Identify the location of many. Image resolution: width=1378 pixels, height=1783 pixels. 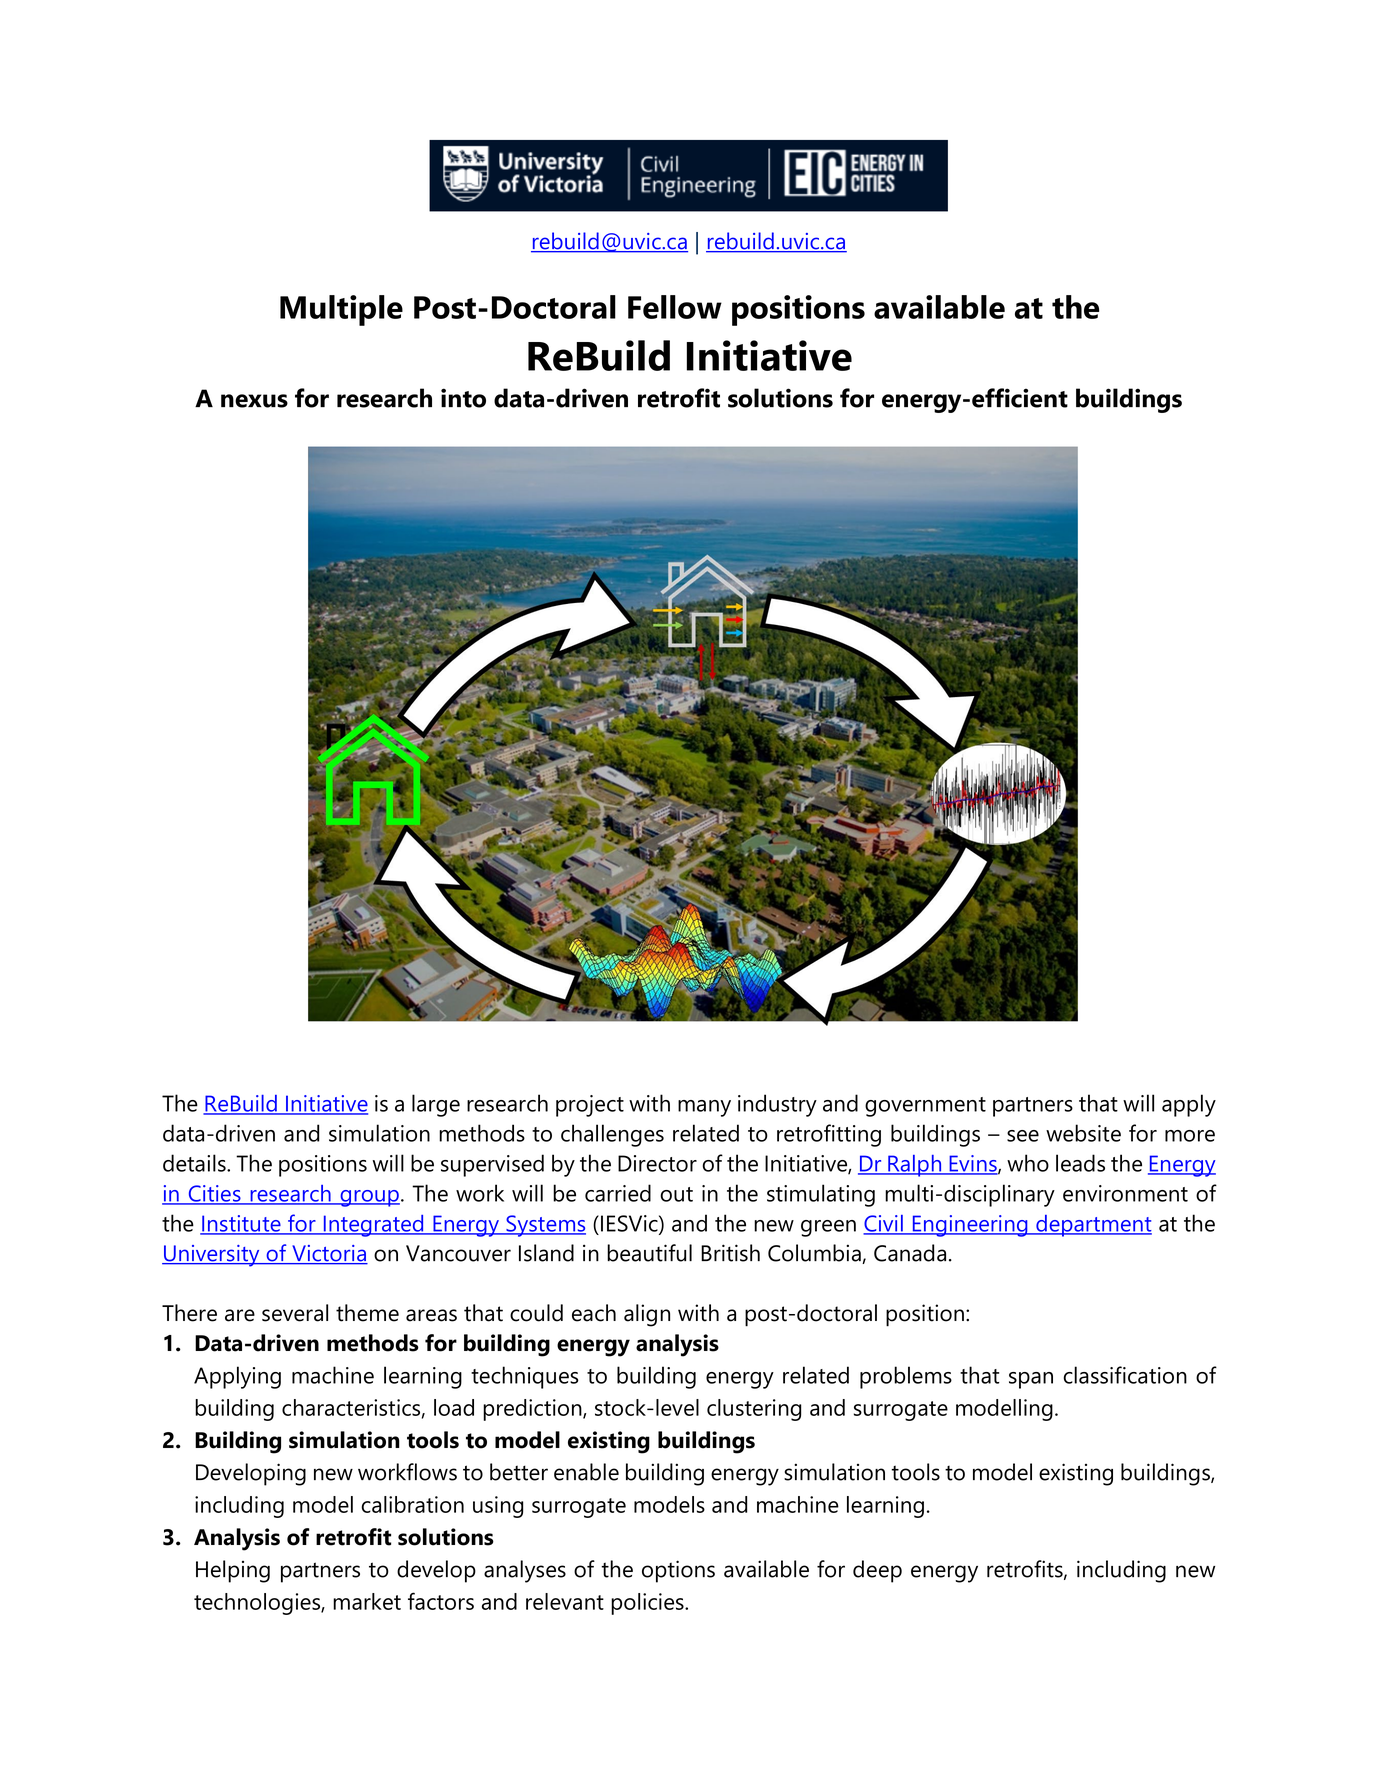
(704, 1108).
